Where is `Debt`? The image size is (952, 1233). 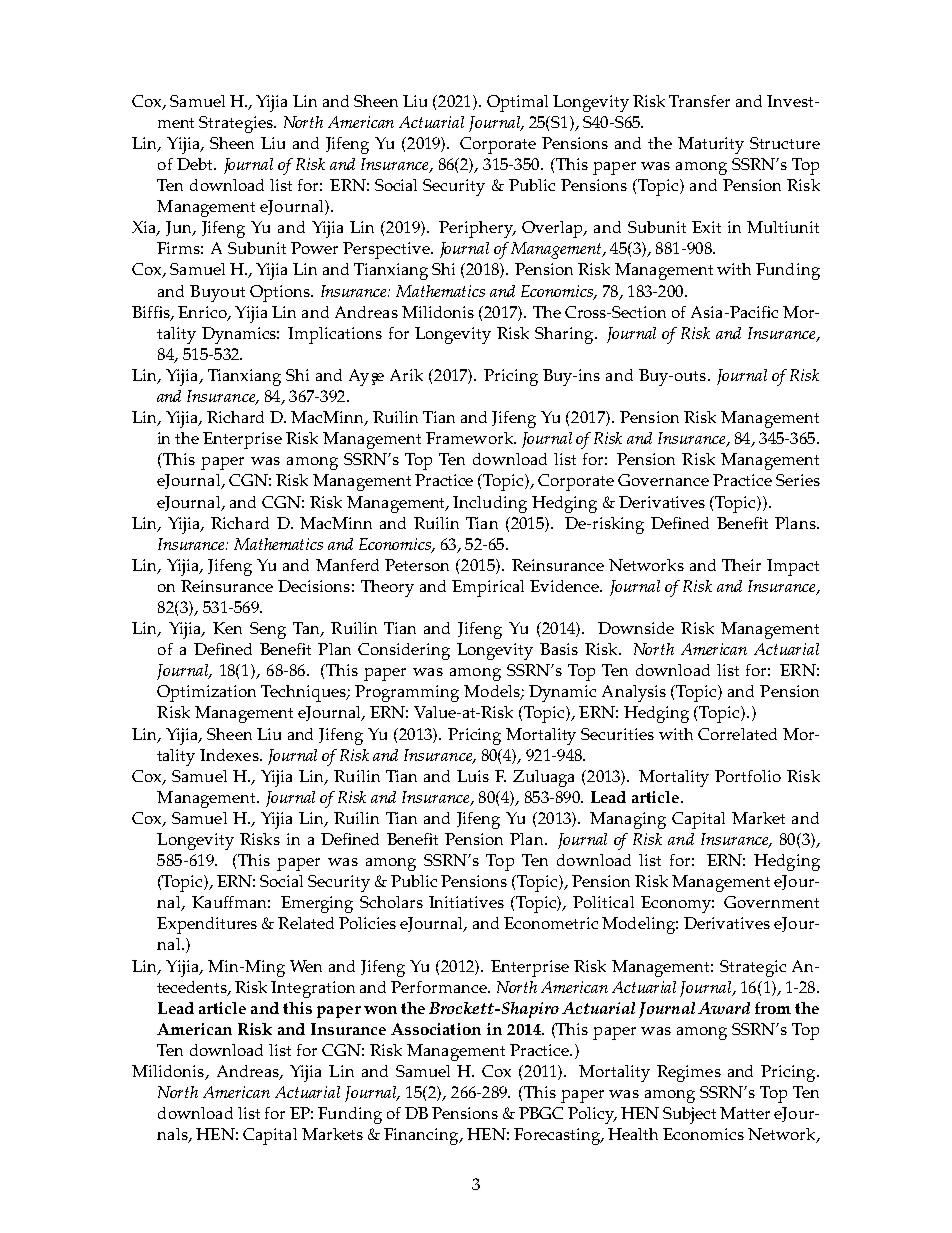 Debt is located at coordinates (196, 164).
